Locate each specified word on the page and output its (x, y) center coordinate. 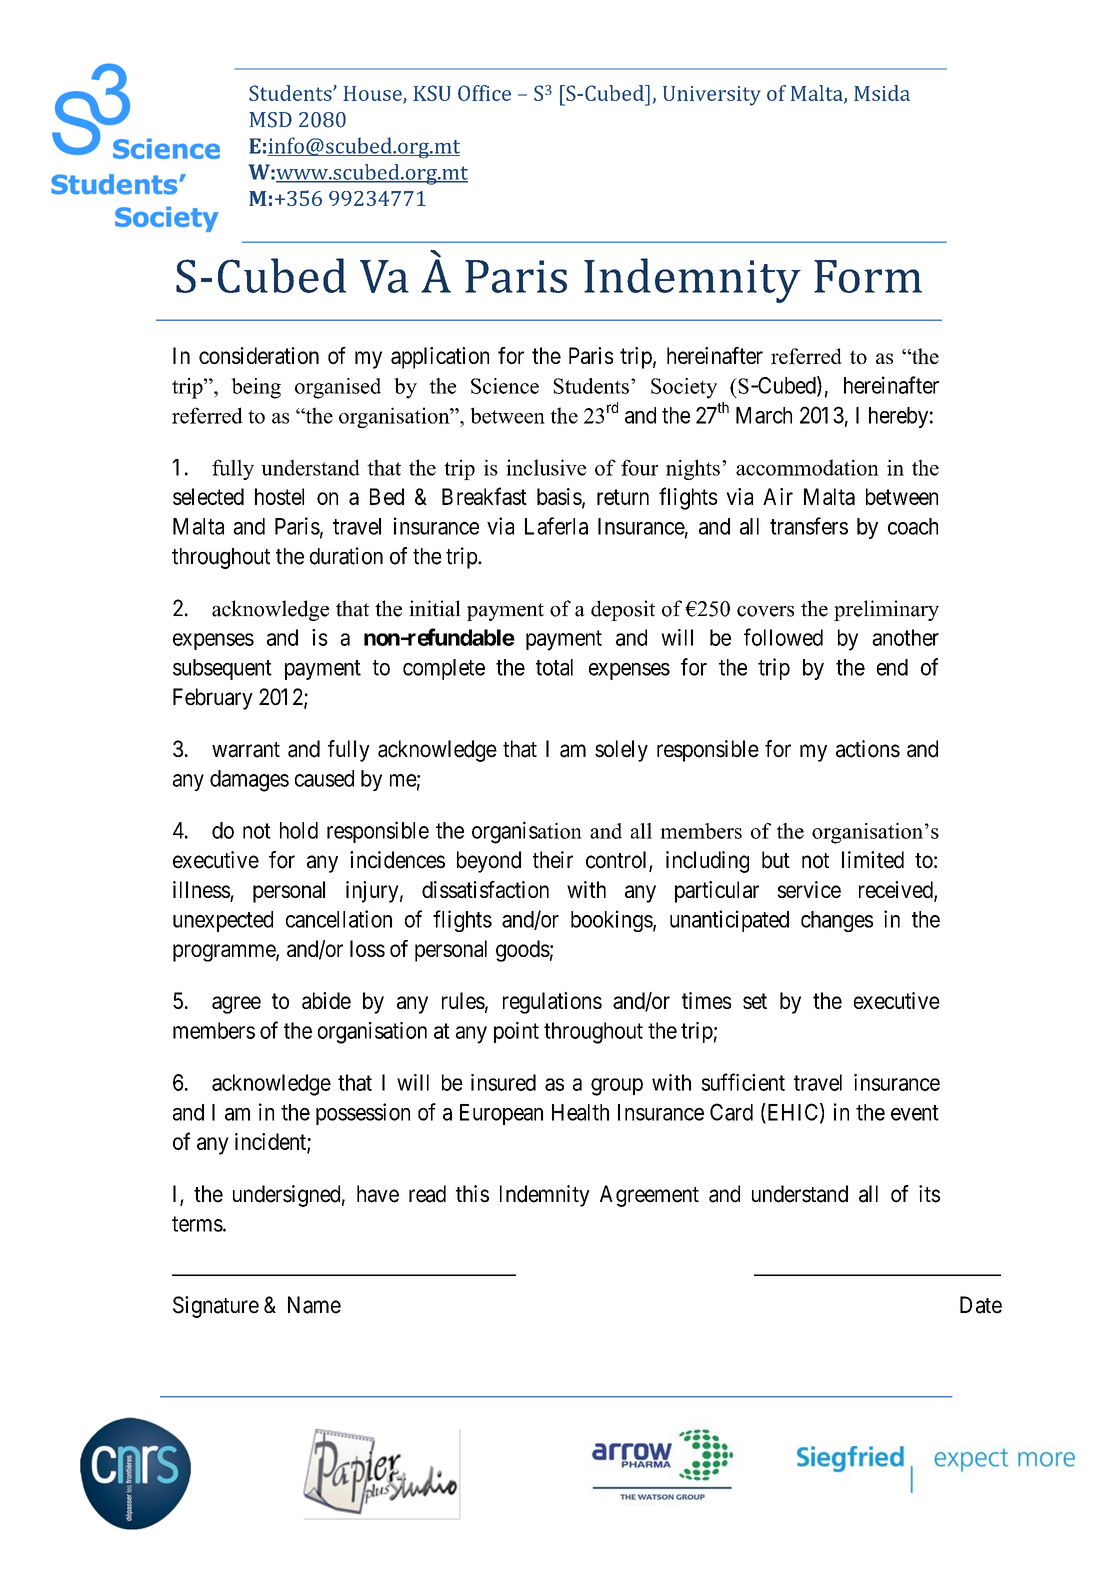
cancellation (339, 919)
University (712, 96)
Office (484, 93)
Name (314, 1305)
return (623, 497)
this (472, 1194)
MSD (270, 120)
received (897, 891)
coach (913, 526)
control (618, 861)
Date (981, 1305)
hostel (279, 496)
